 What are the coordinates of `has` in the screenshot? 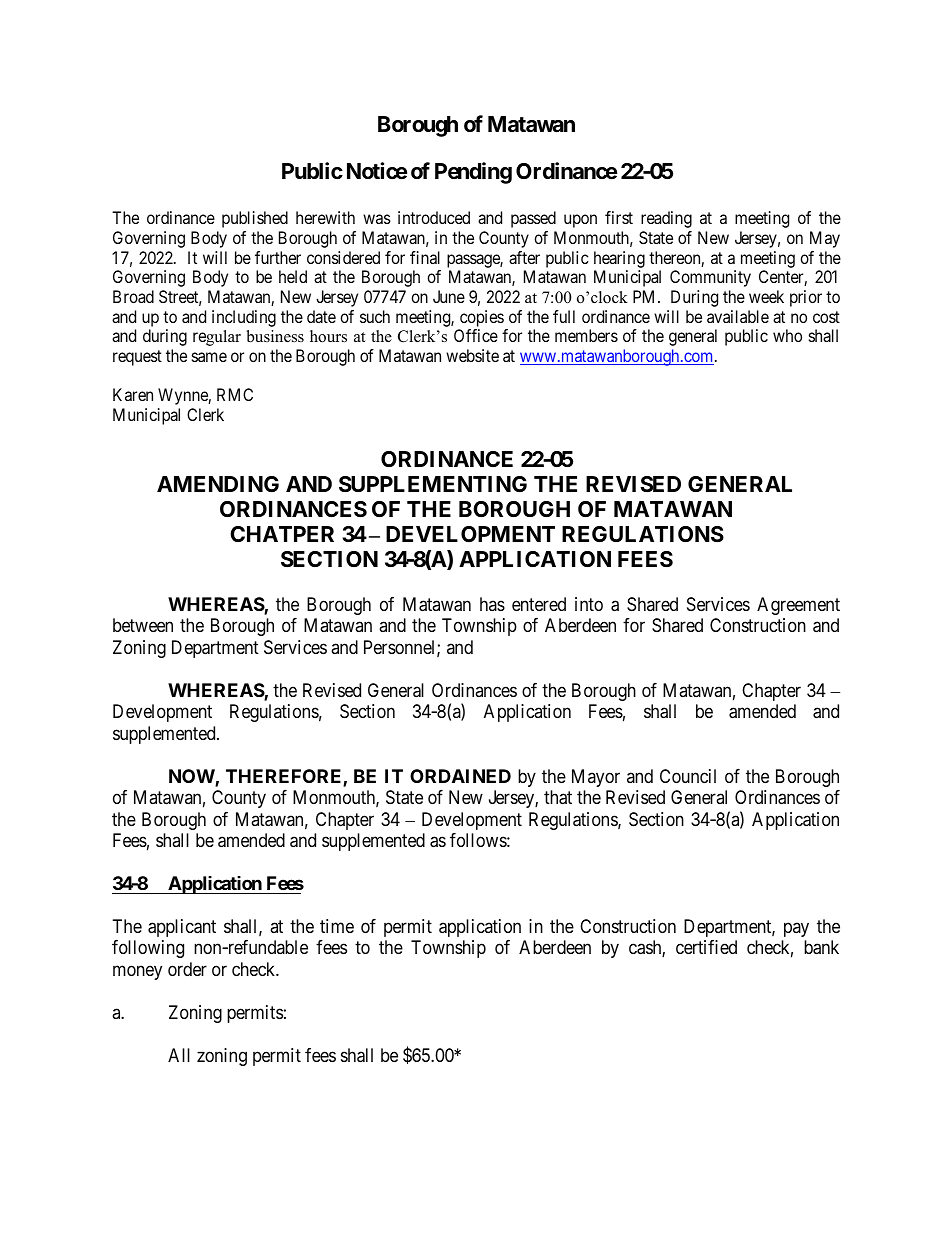 It's located at (492, 604).
